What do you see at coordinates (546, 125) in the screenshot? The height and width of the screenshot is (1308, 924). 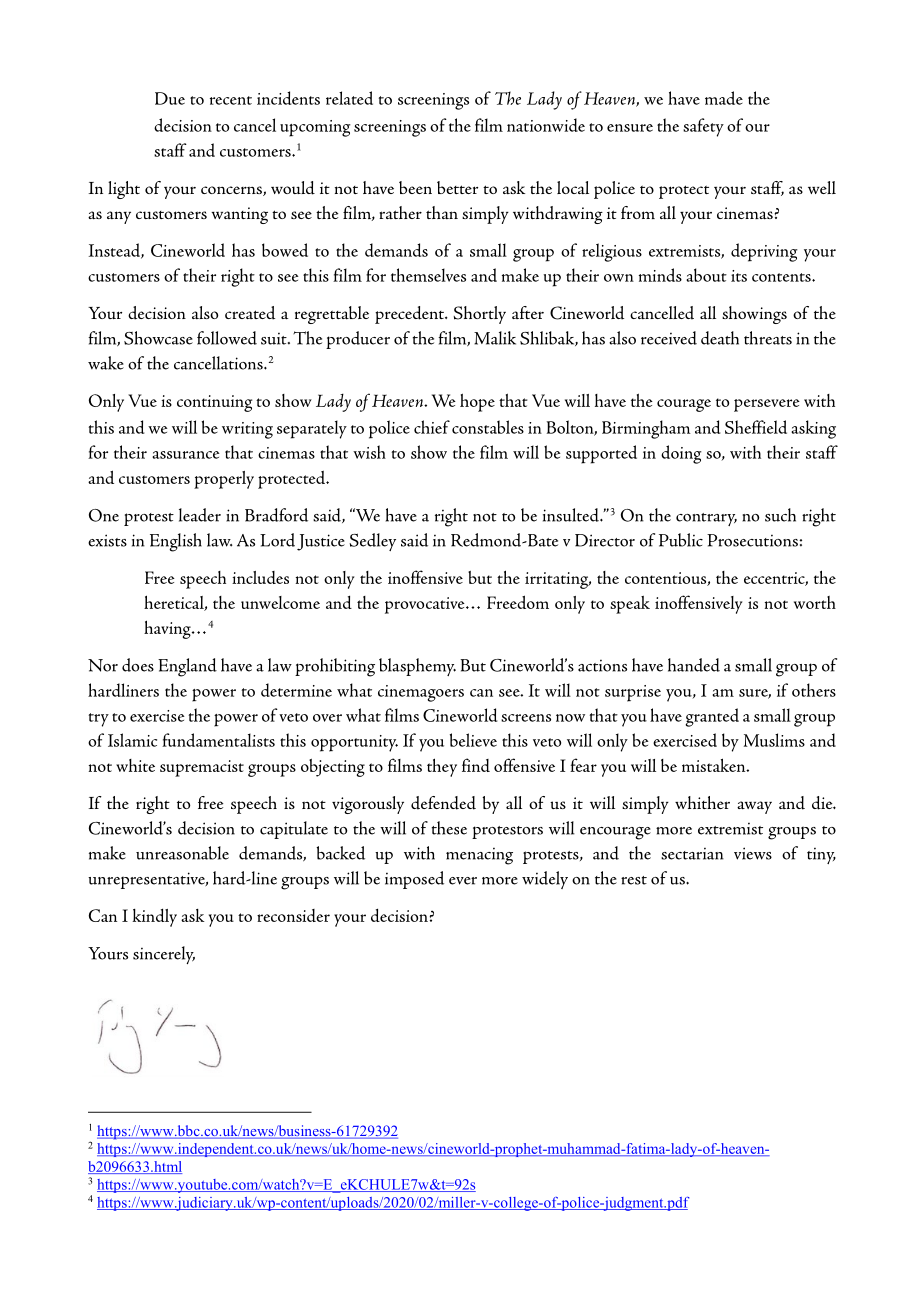 I see `nationwide` at bounding box center [546, 125].
